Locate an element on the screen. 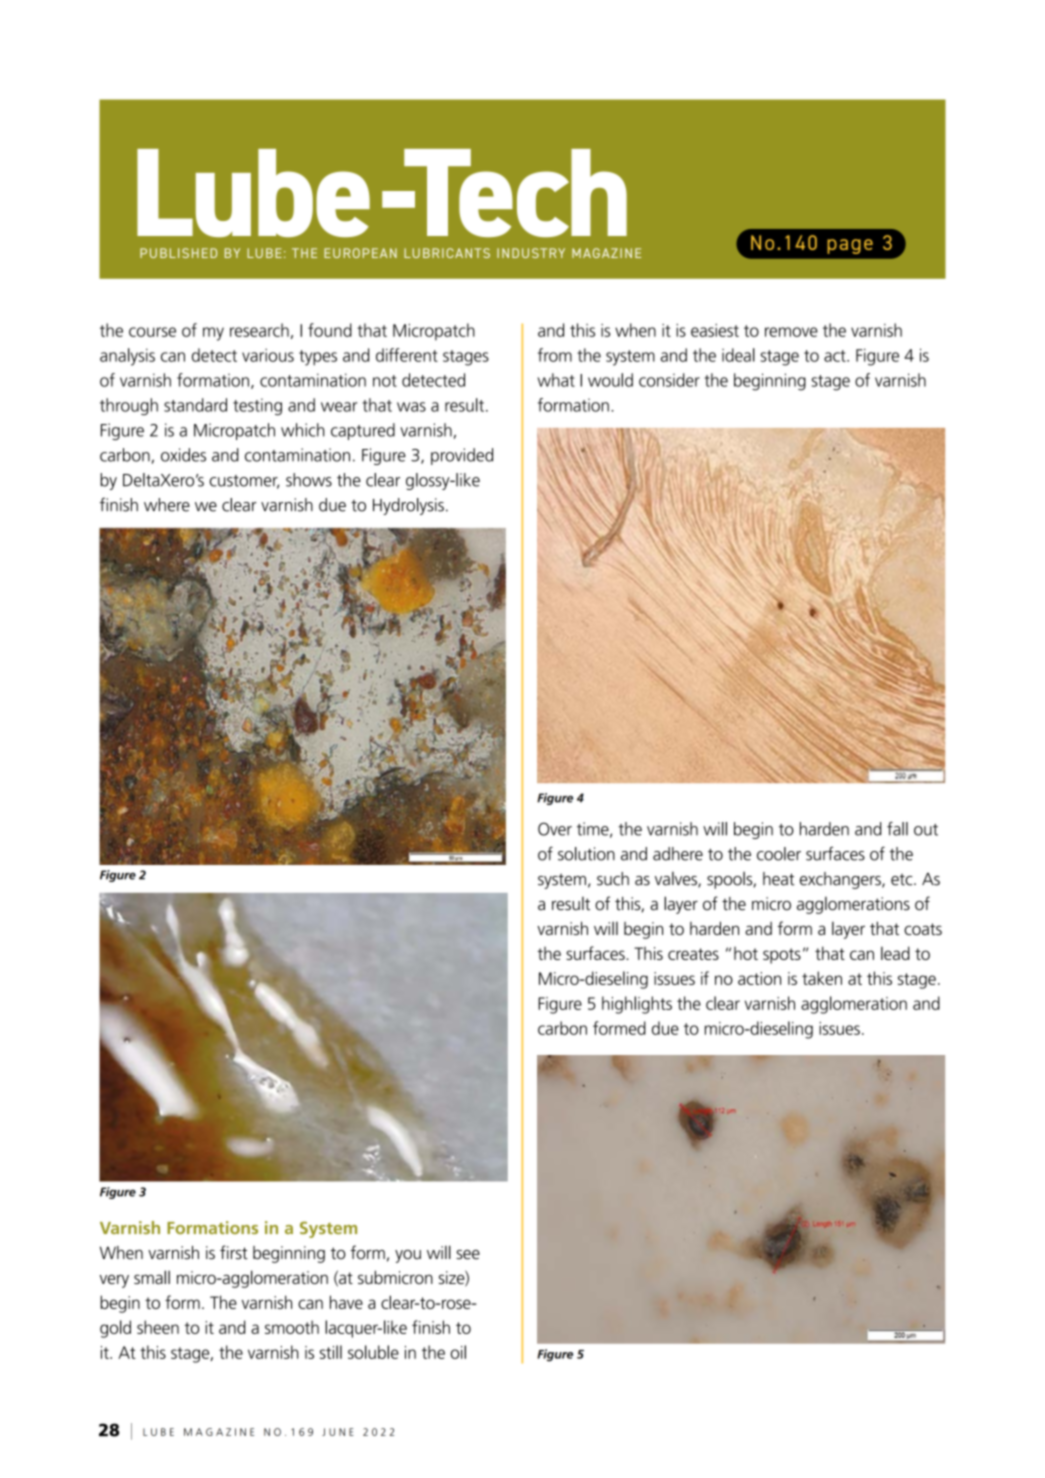  cooler is located at coordinates (779, 854).
